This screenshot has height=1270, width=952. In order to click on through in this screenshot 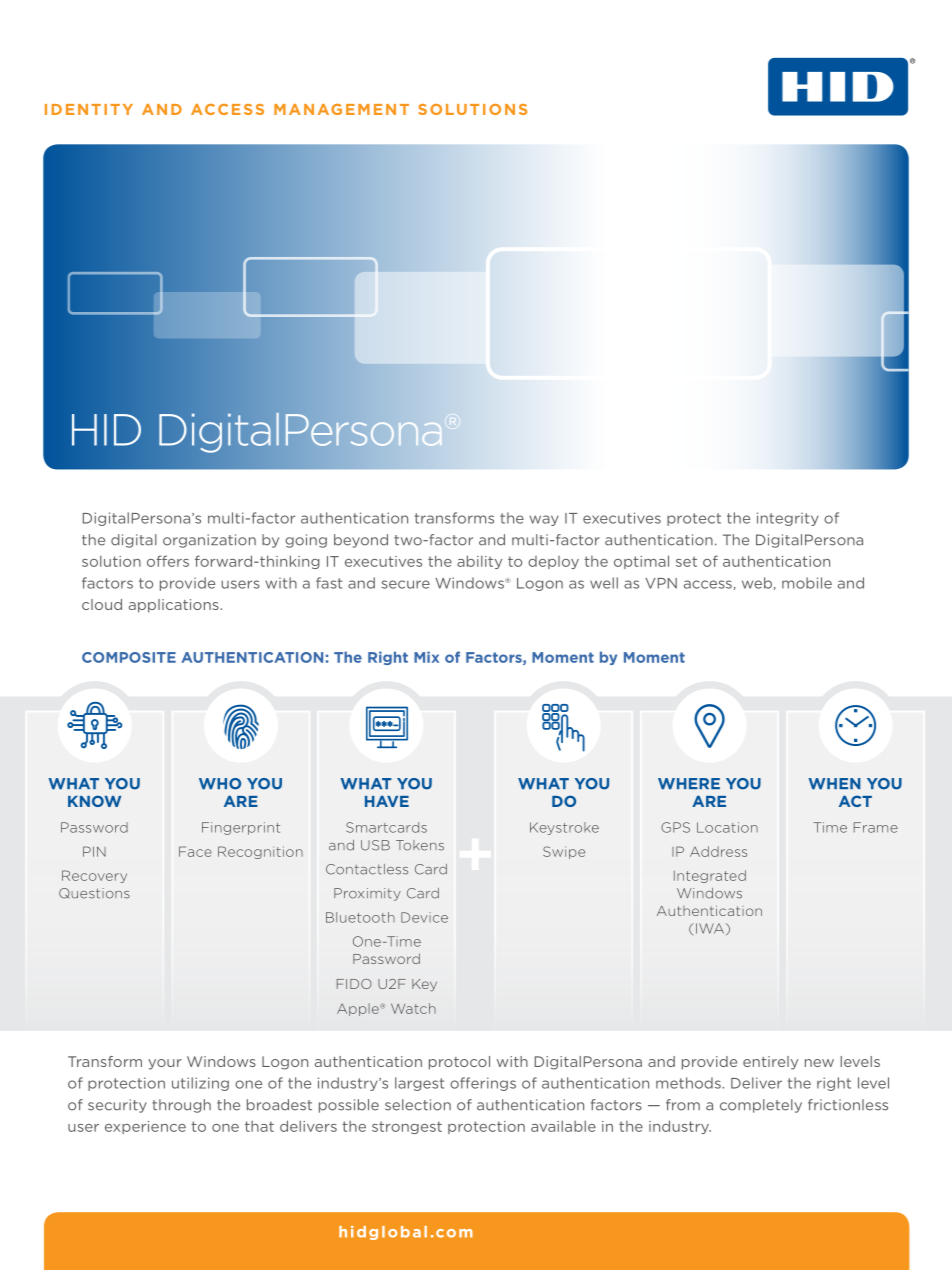, I will do `click(181, 1106)`.
